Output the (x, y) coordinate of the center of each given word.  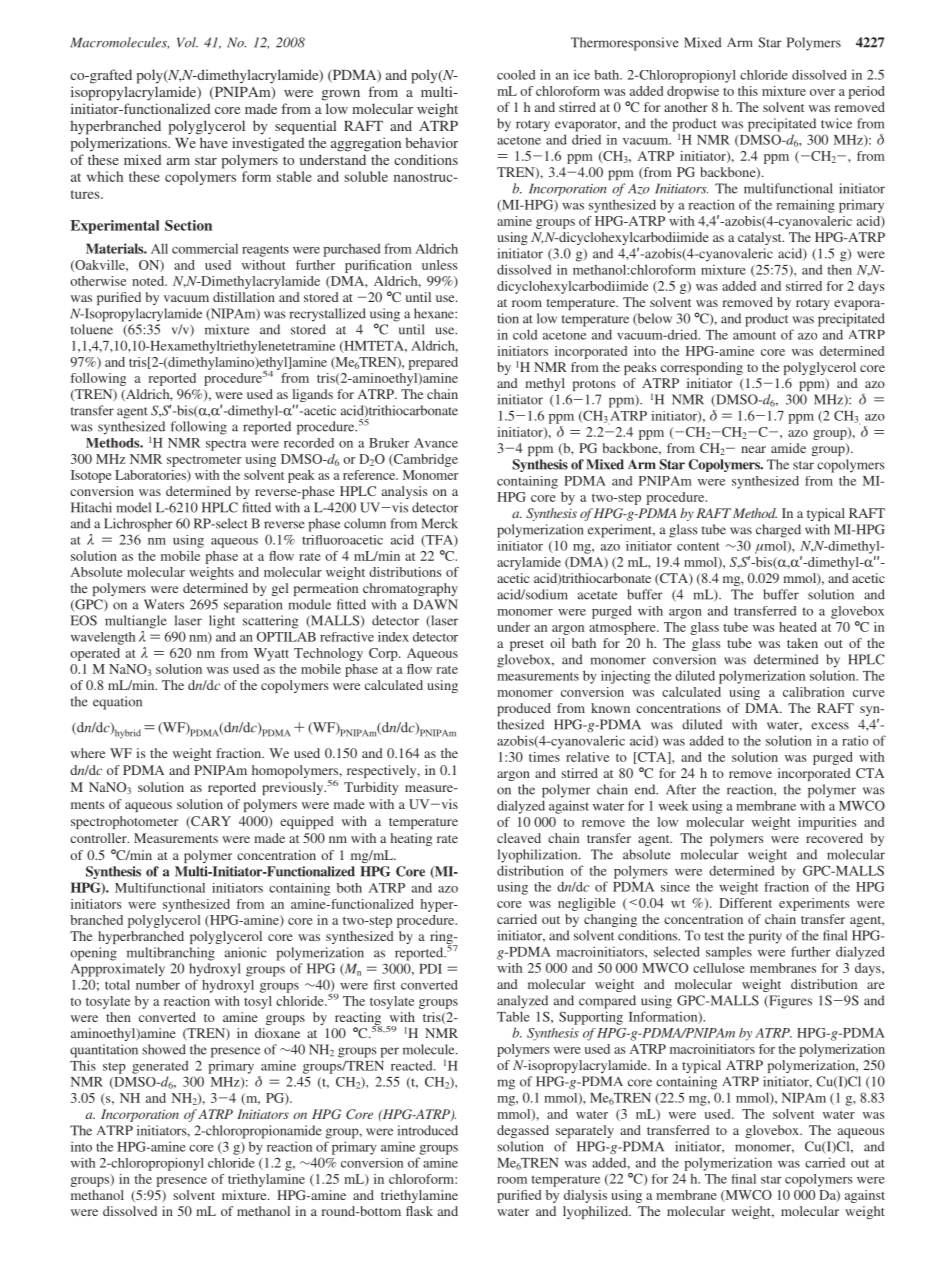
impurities (827, 823)
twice (836, 123)
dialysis (585, 1196)
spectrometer (204, 461)
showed (164, 1049)
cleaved (519, 838)
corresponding (702, 368)
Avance (436, 443)
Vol (187, 42)
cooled (516, 75)
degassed (523, 1131)
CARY (210, 822)
